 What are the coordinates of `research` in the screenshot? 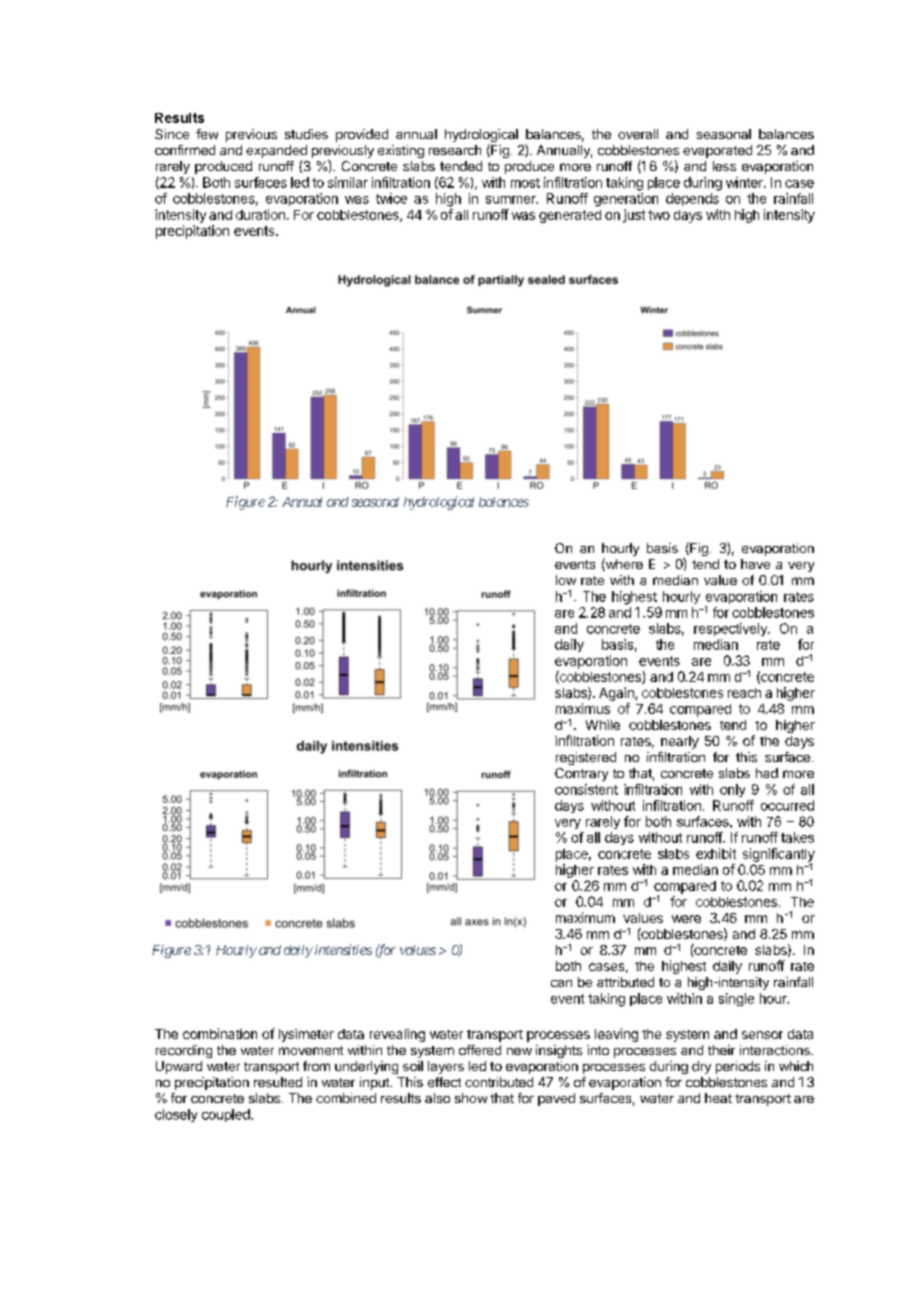 It's located at (455, 150).
